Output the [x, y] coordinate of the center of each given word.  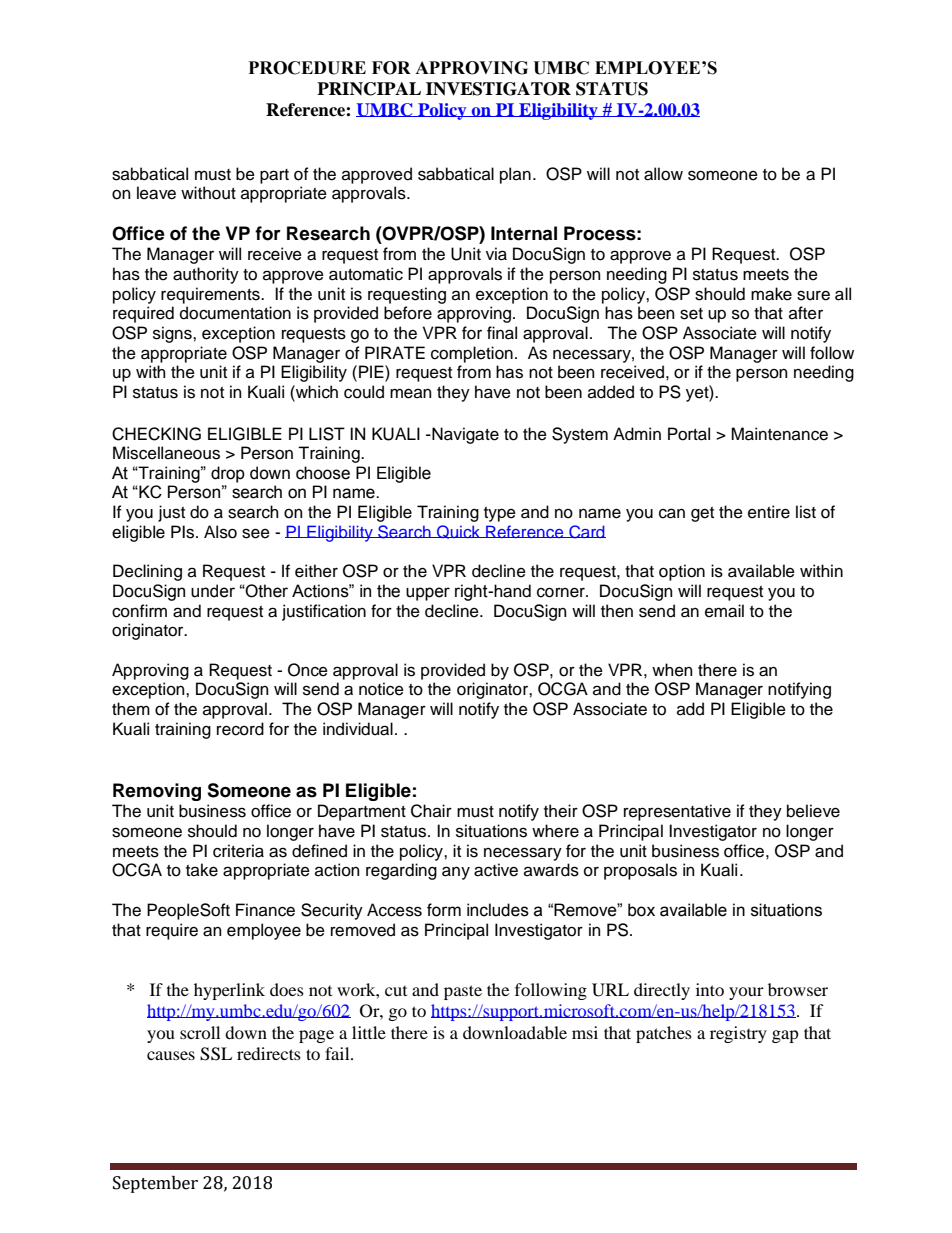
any [456, 873]
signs [173, 334]
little [369, 1032]
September [155, 1184]
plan [515, 175]
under [213, 591]
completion [472, 354]
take [202, 870]
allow [663, 174]
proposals [640, 871]
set [691, 314]
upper [428, 594]
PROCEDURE [307, 68]
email [724, 611]
